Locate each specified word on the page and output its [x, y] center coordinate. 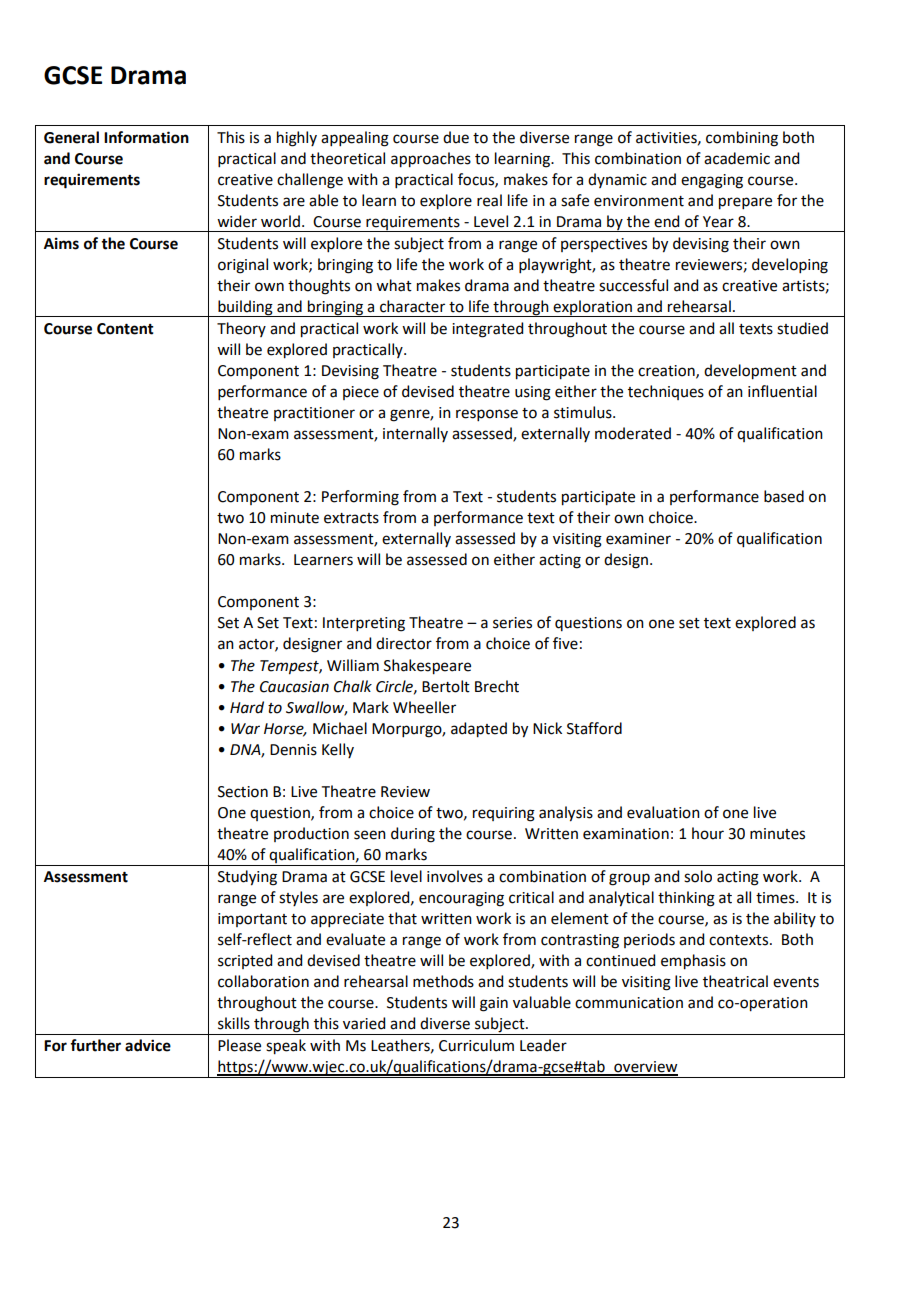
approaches [431, 160]
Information [146, 137]
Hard [247, 707]
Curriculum [476, 1045]
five [565, 643]
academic [737, 158]
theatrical [735, 981]
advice [148, 1045]
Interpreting [364, 624]
